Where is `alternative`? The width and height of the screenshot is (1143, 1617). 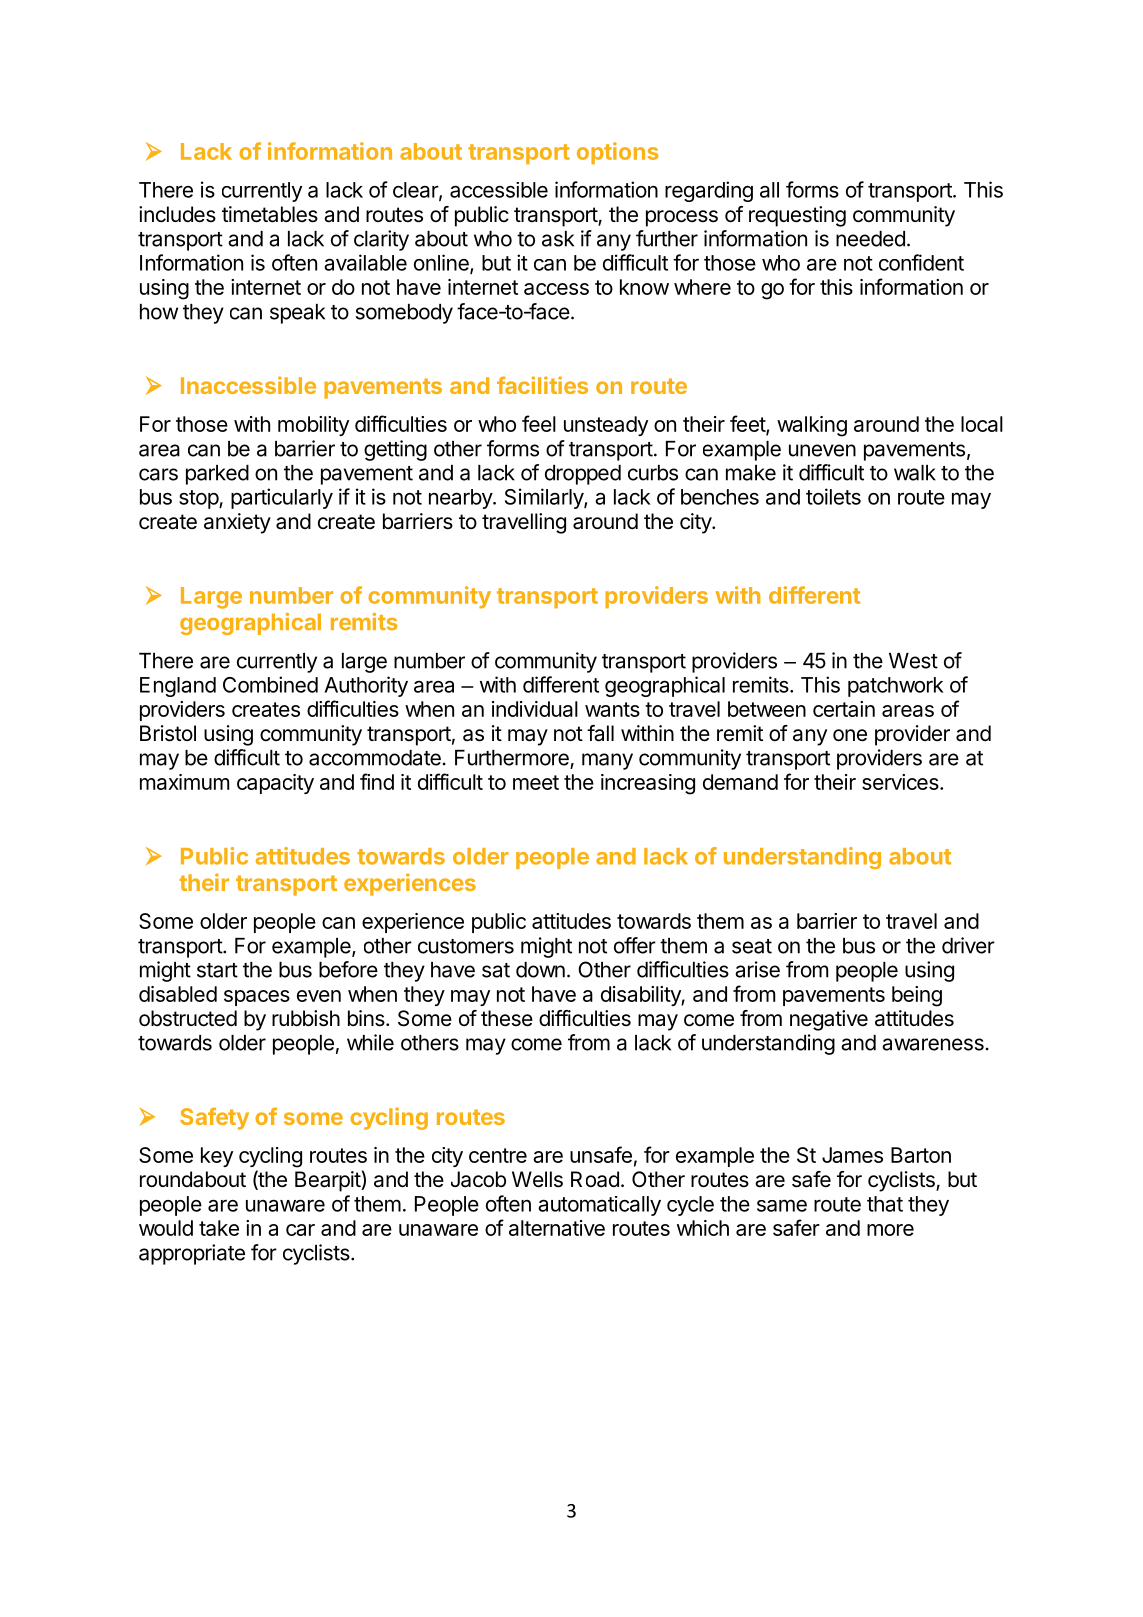 alternative is located at coordinates (557, 1228).
